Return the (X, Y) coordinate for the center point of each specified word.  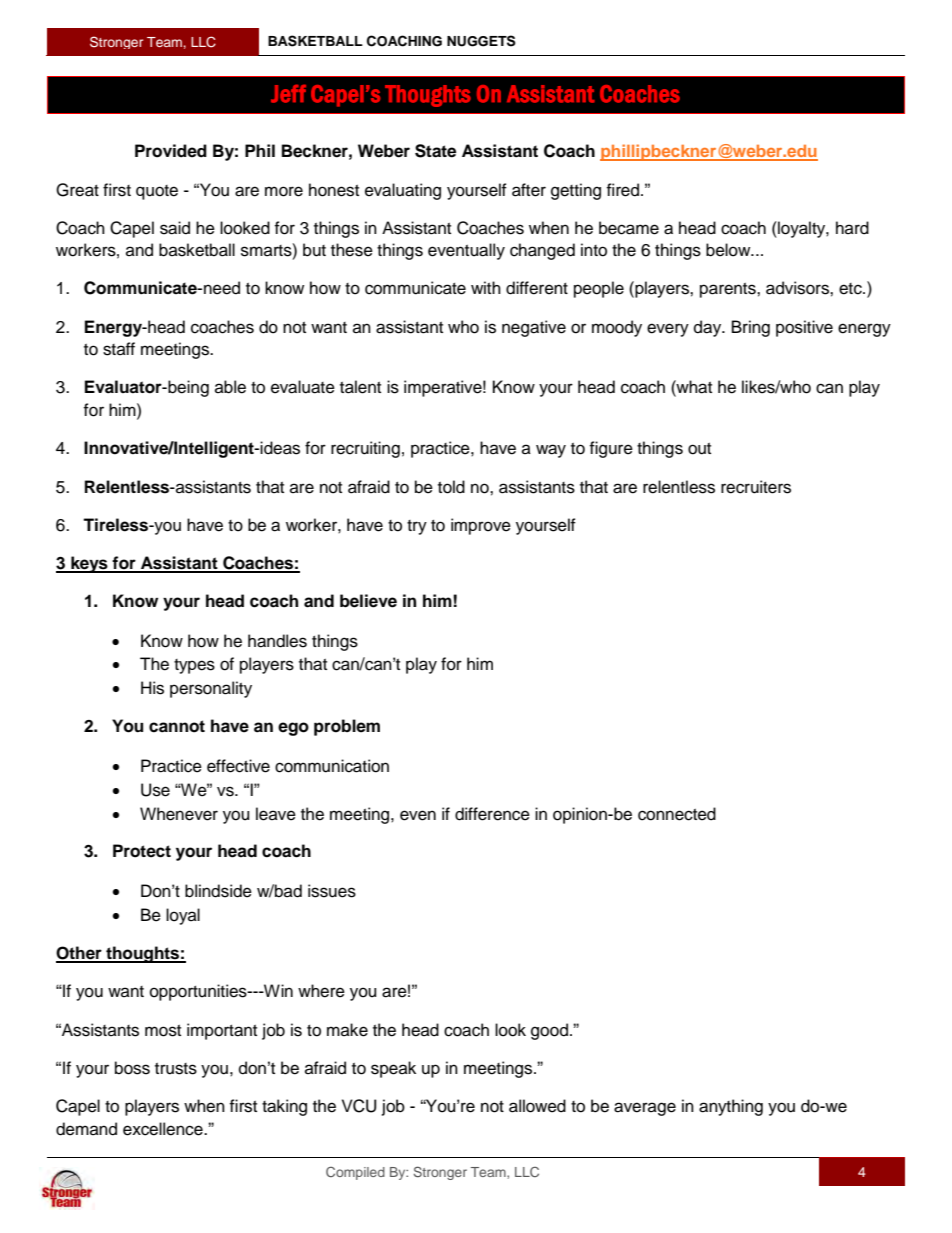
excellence (164, 1129)
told (451, 487)
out (699, 449)
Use (155, 790)
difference (492, 814)
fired (622, 190)
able (230, 387)
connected (677, 814)
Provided (171, 151)
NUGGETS (481, 41)
